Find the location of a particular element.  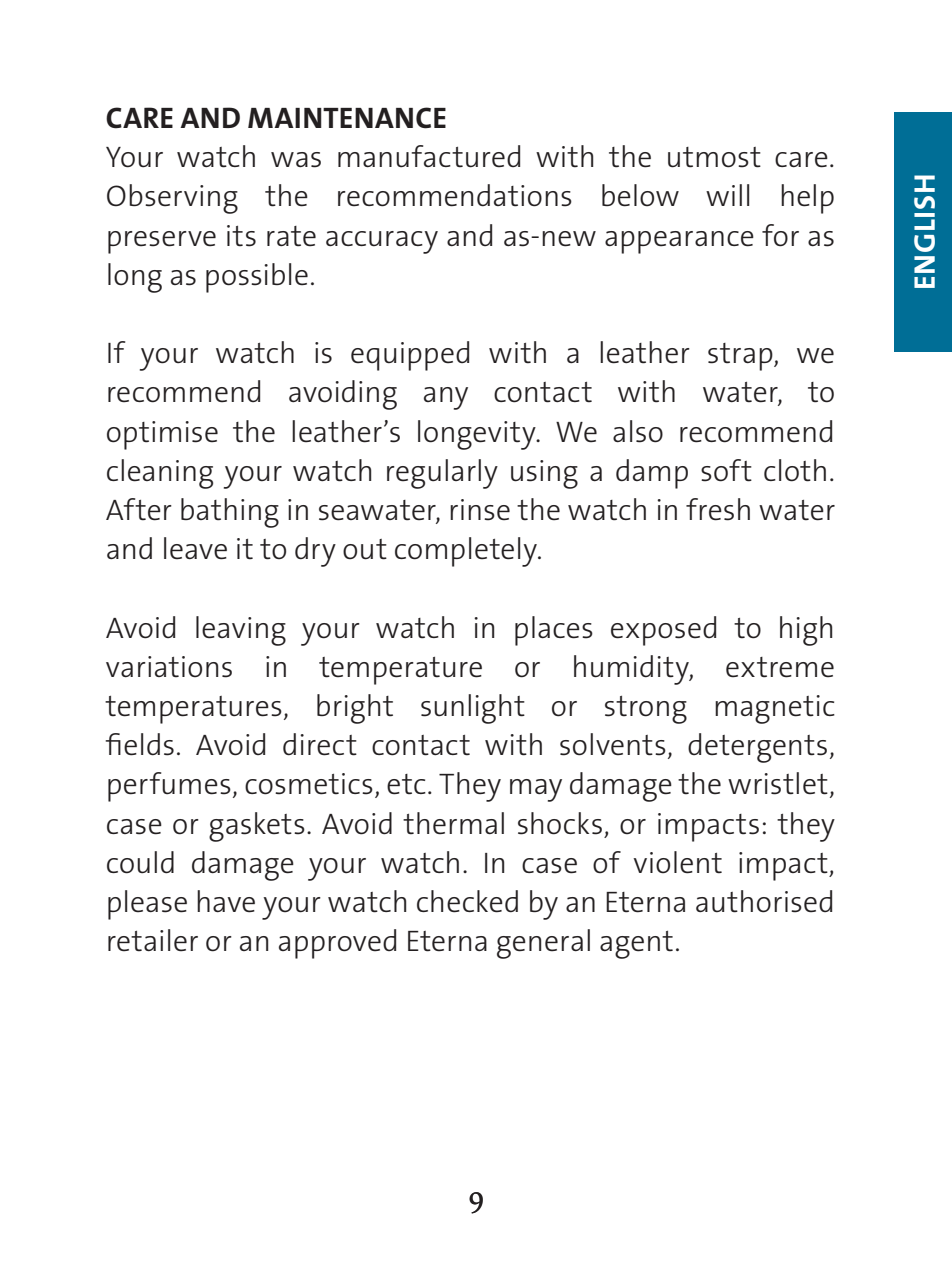

utmost is located at coordinates (714, 157).
